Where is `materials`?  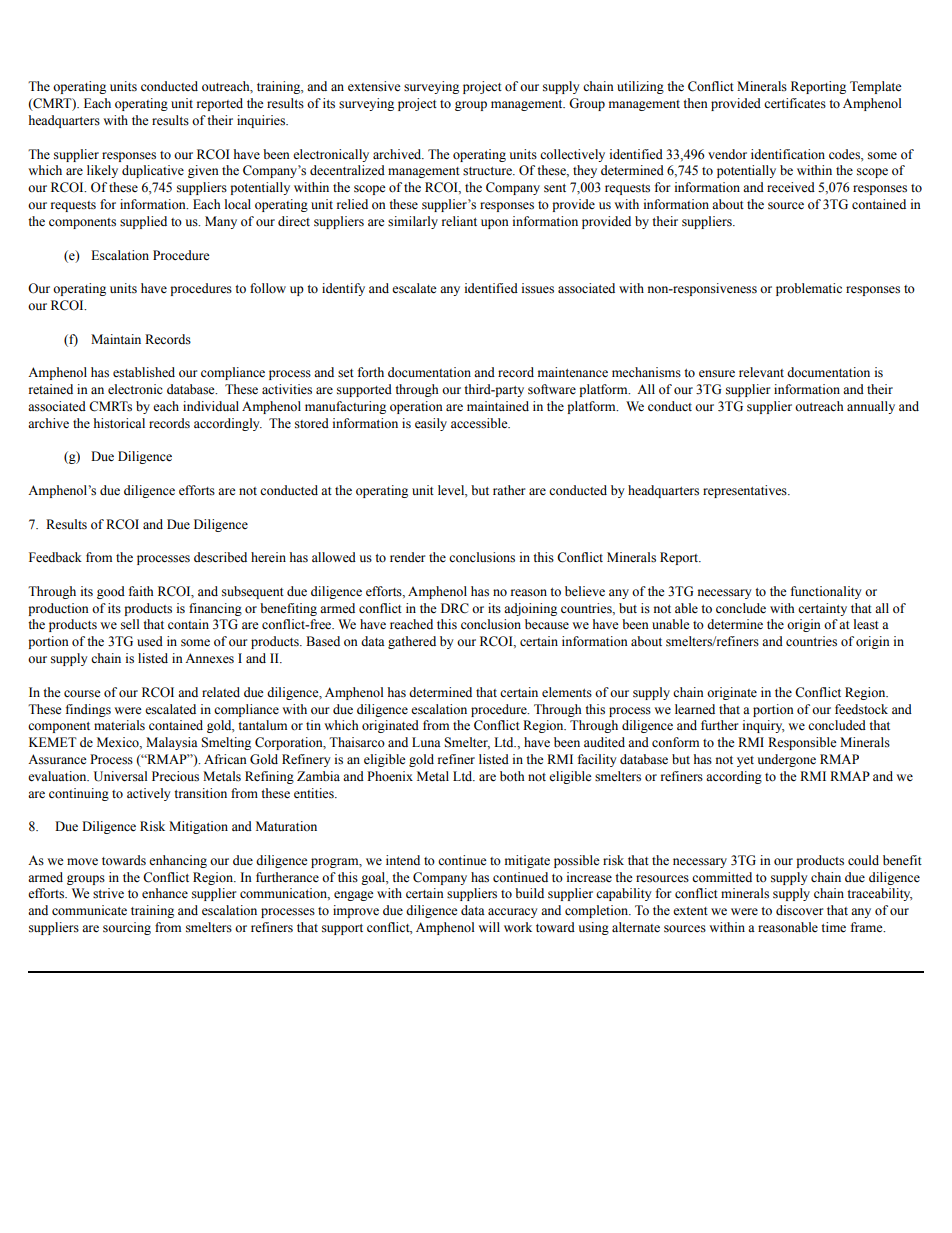
materials is located at coordinates (119, 725).
